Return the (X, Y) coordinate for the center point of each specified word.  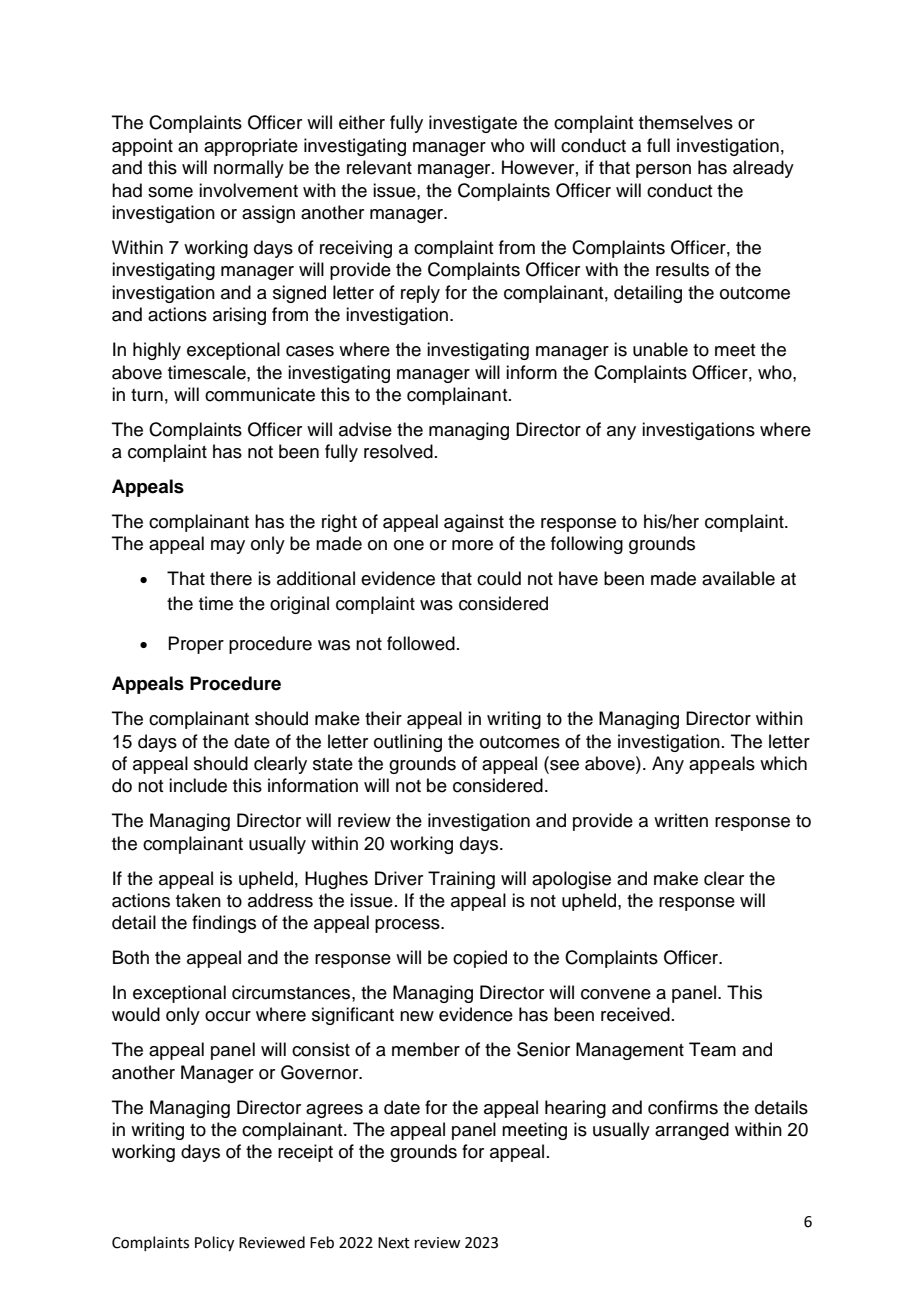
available (738, 578)
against (474, 523)
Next (394, 1243)
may (228, 547)
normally (249, 169)
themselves (686, 122)
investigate (473, 124)
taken (198, 900)
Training (461, 880)
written (681, 820)
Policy (214, 1244)
